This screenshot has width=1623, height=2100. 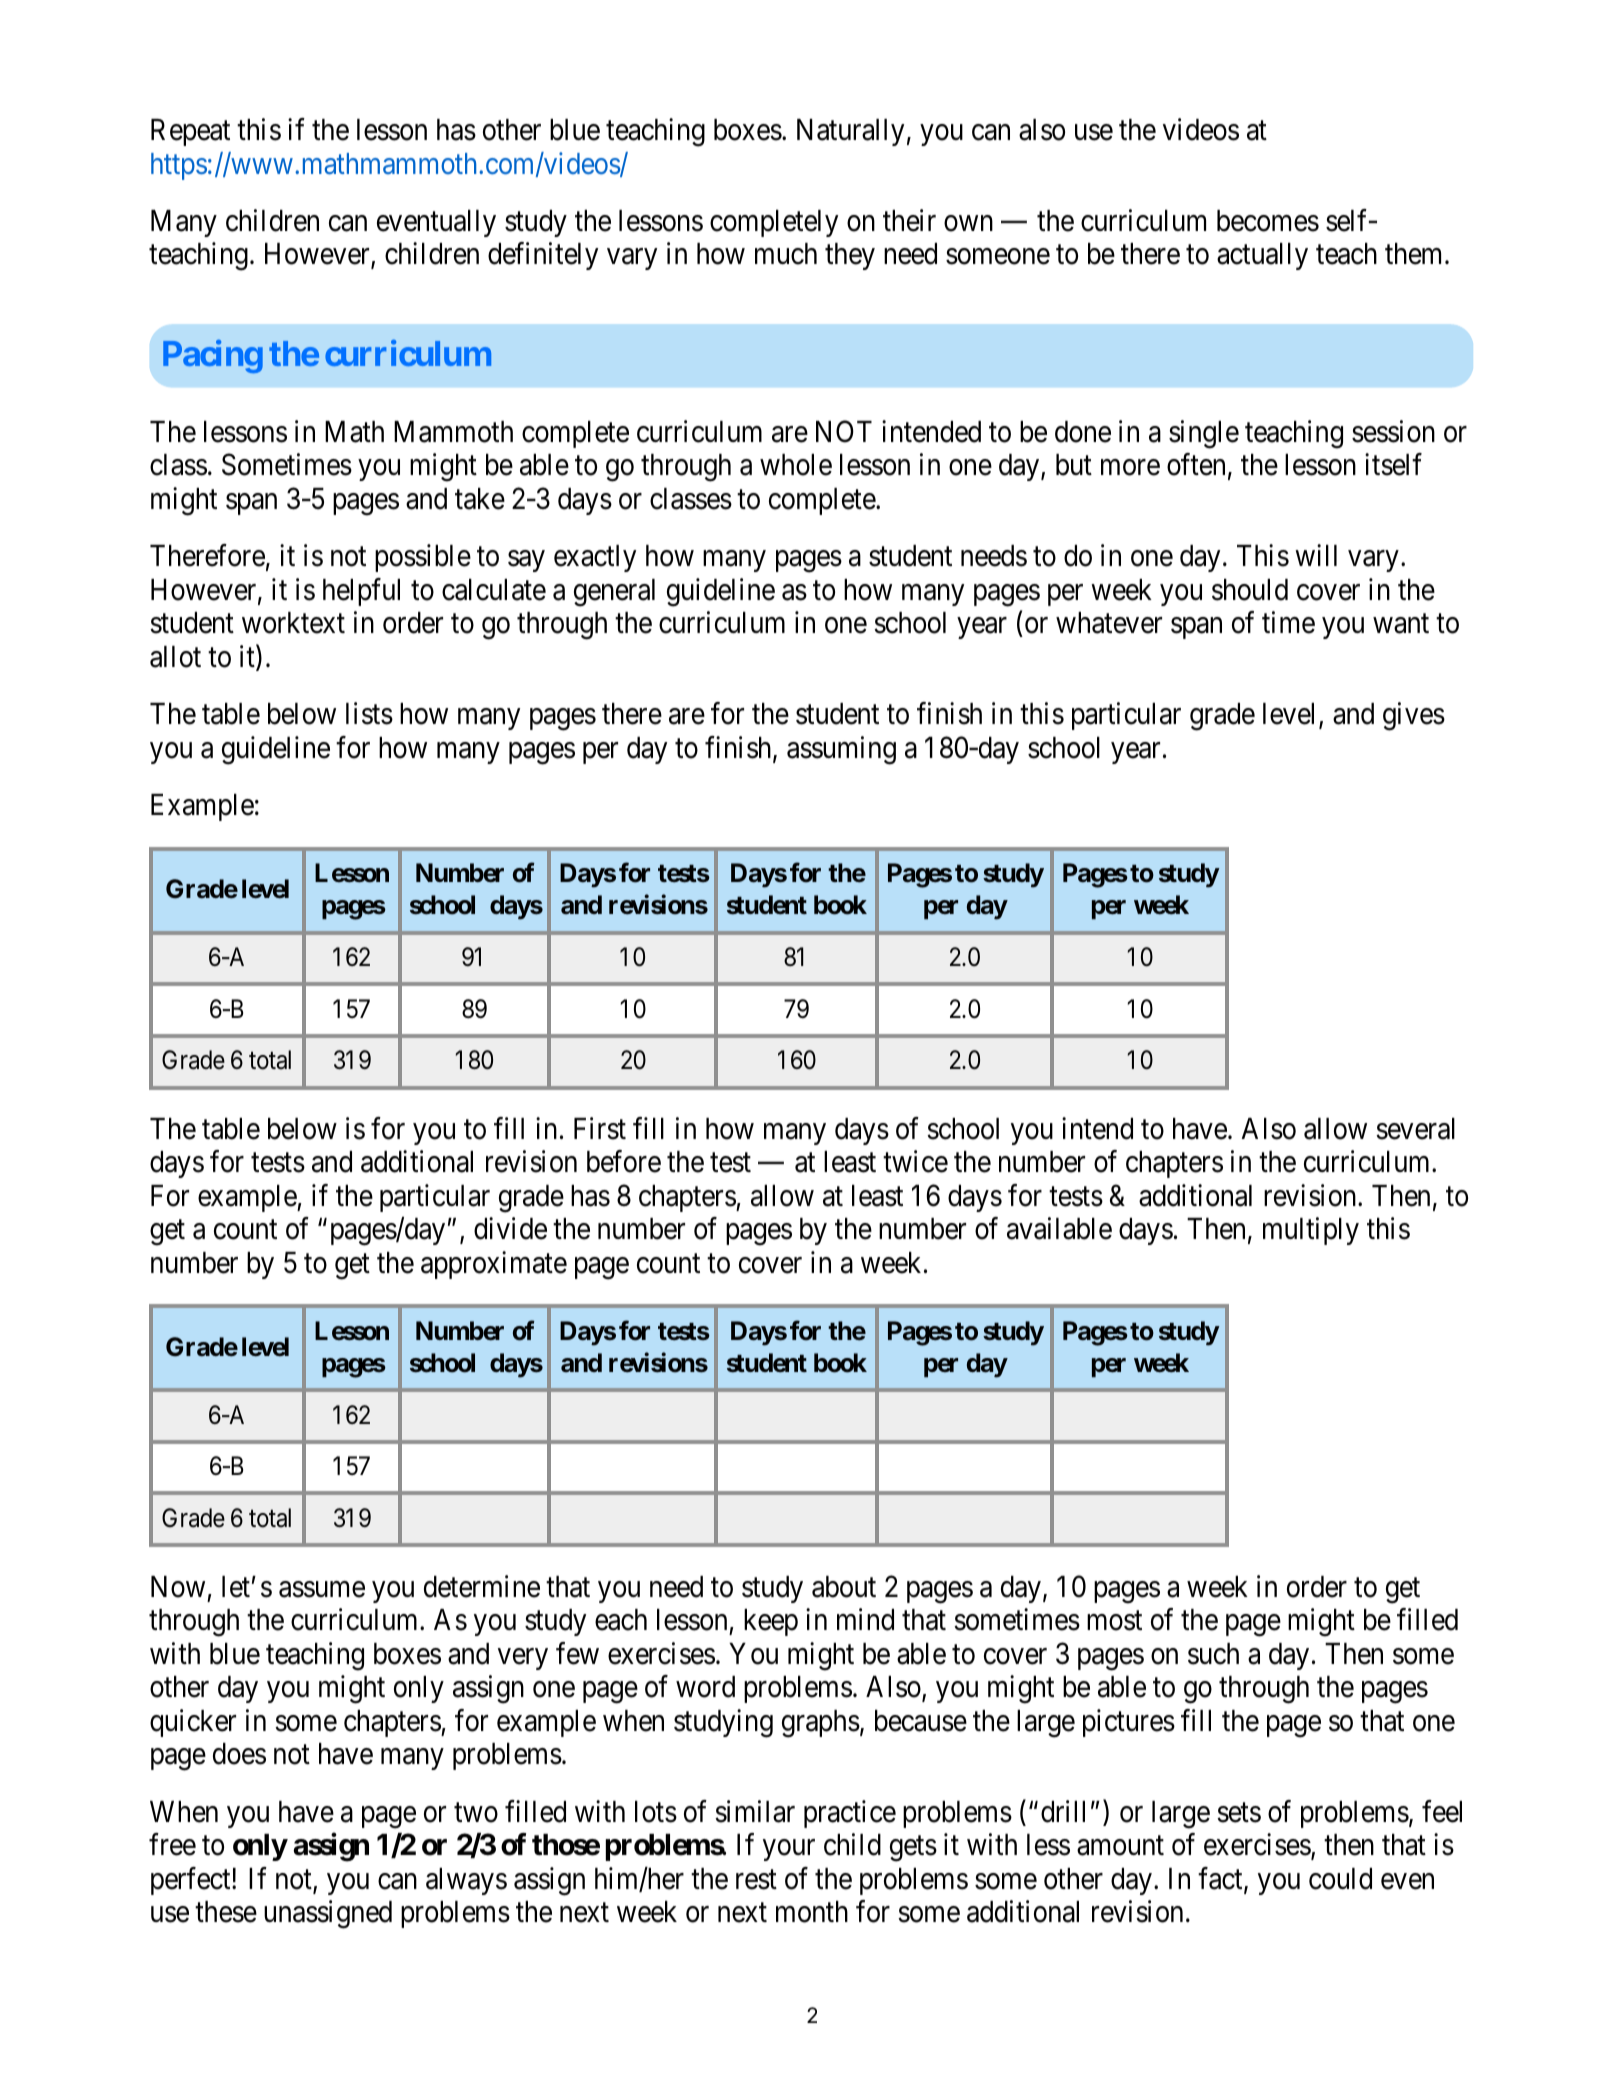 What do you see at coordinates (789, 1850) in the screenshot?
I see `your` at bounding box center [789, 1850].
